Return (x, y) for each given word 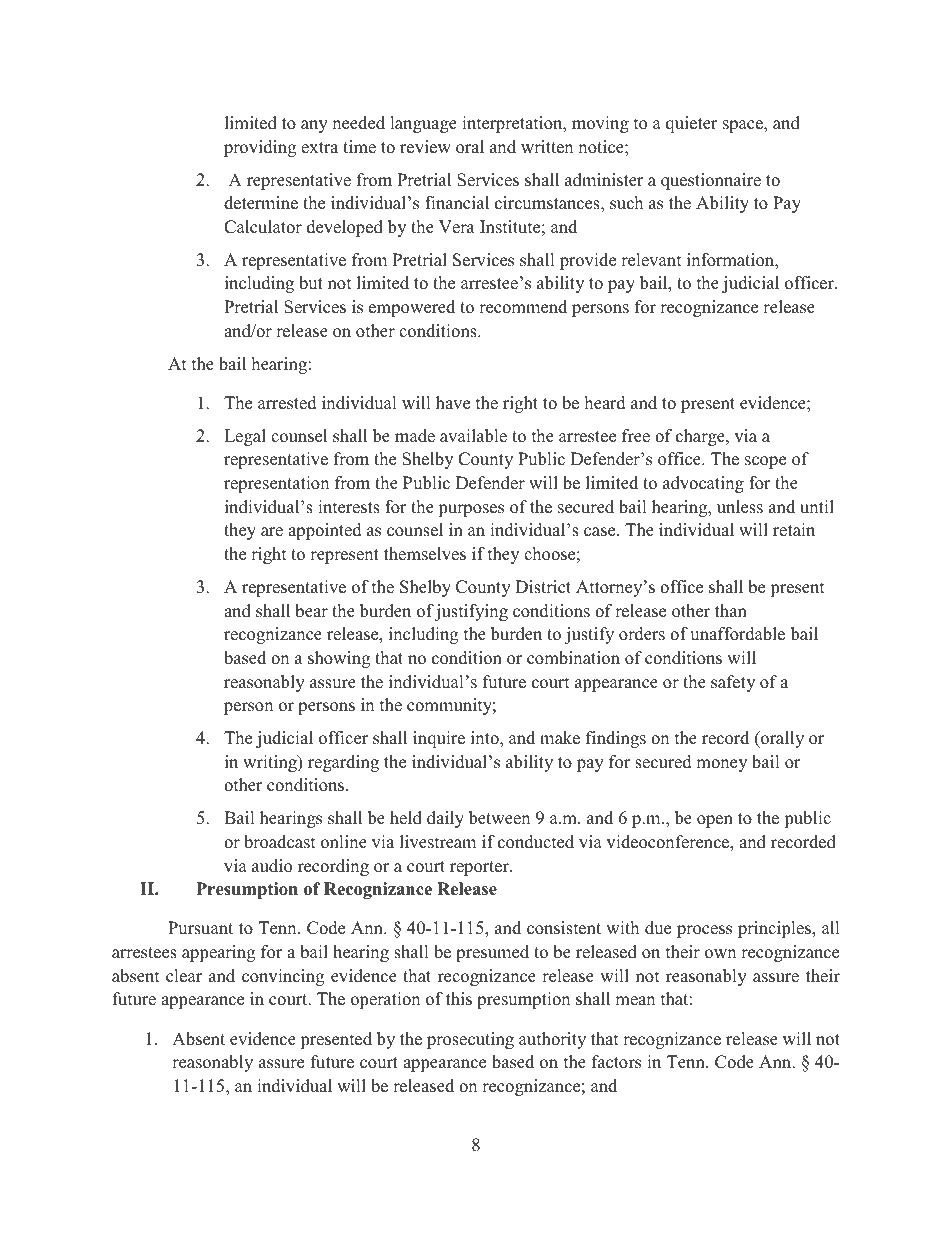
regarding (343, 763)
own (720, 954)
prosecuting (470, 1040)
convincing (283, 977)
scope (765, 462)
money (721, 765)
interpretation (513, 124)
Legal (245, 437)
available (473, 436)
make (560, 738)
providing (260, 148)
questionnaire (711, 181)
